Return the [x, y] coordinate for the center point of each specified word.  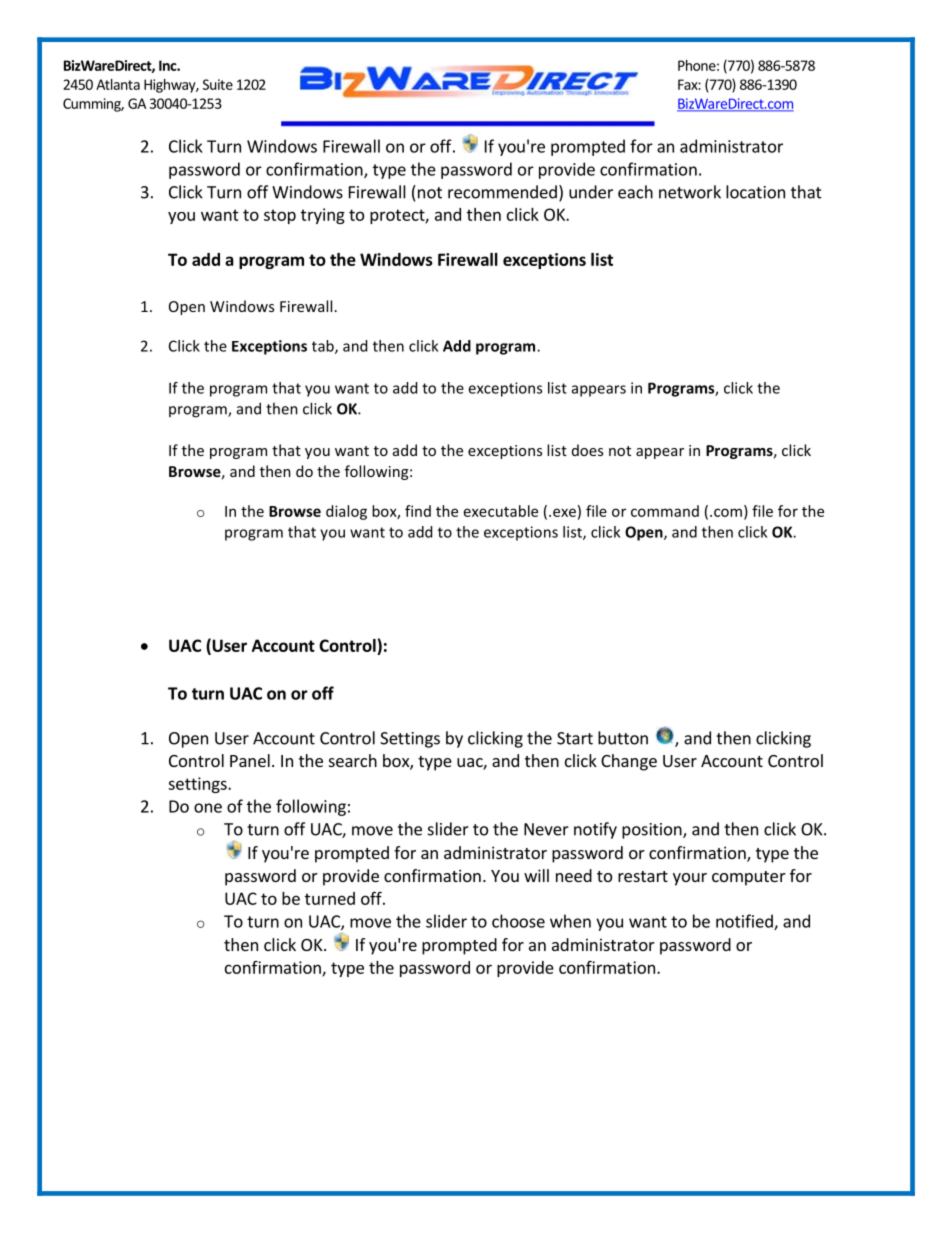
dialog [346, 512]
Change [629, 762]
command [665, 511]
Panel [250, 760]
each [635, 192]
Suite [218, 84]
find [418, 511]
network [690, 192]
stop [280, 216]
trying [323, 216]
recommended [502, 192]
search [353, 760]
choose [518, 921]
